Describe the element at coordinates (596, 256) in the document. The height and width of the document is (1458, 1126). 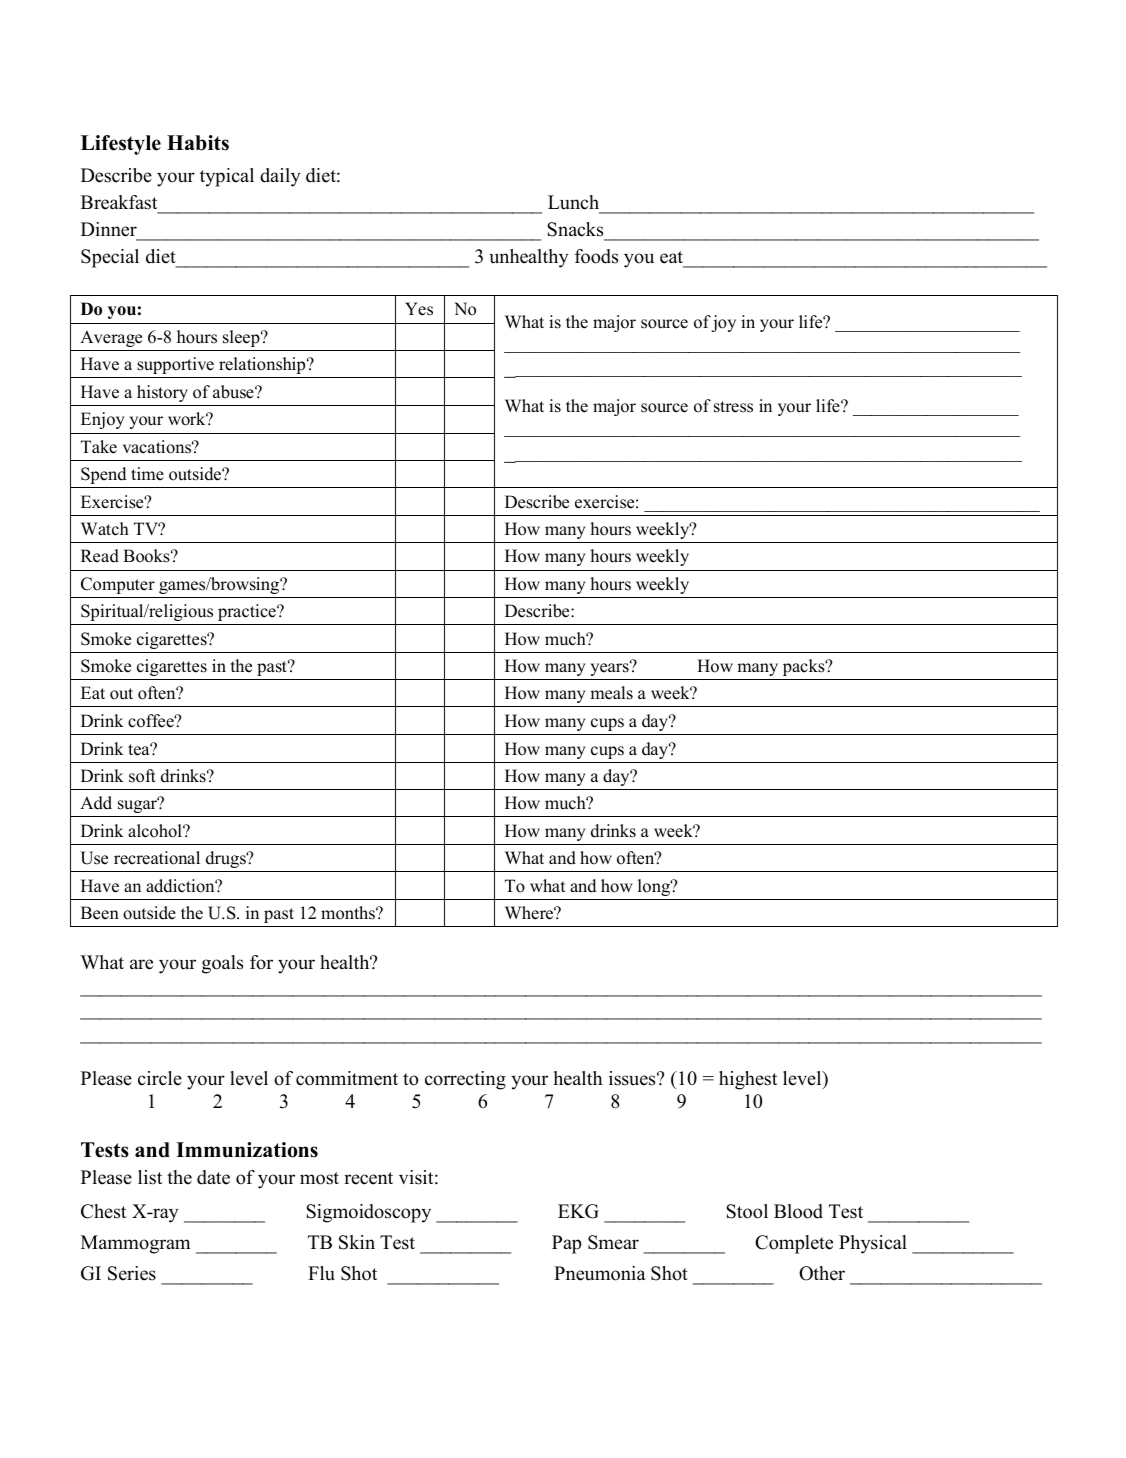
I see `foods` at that location.
